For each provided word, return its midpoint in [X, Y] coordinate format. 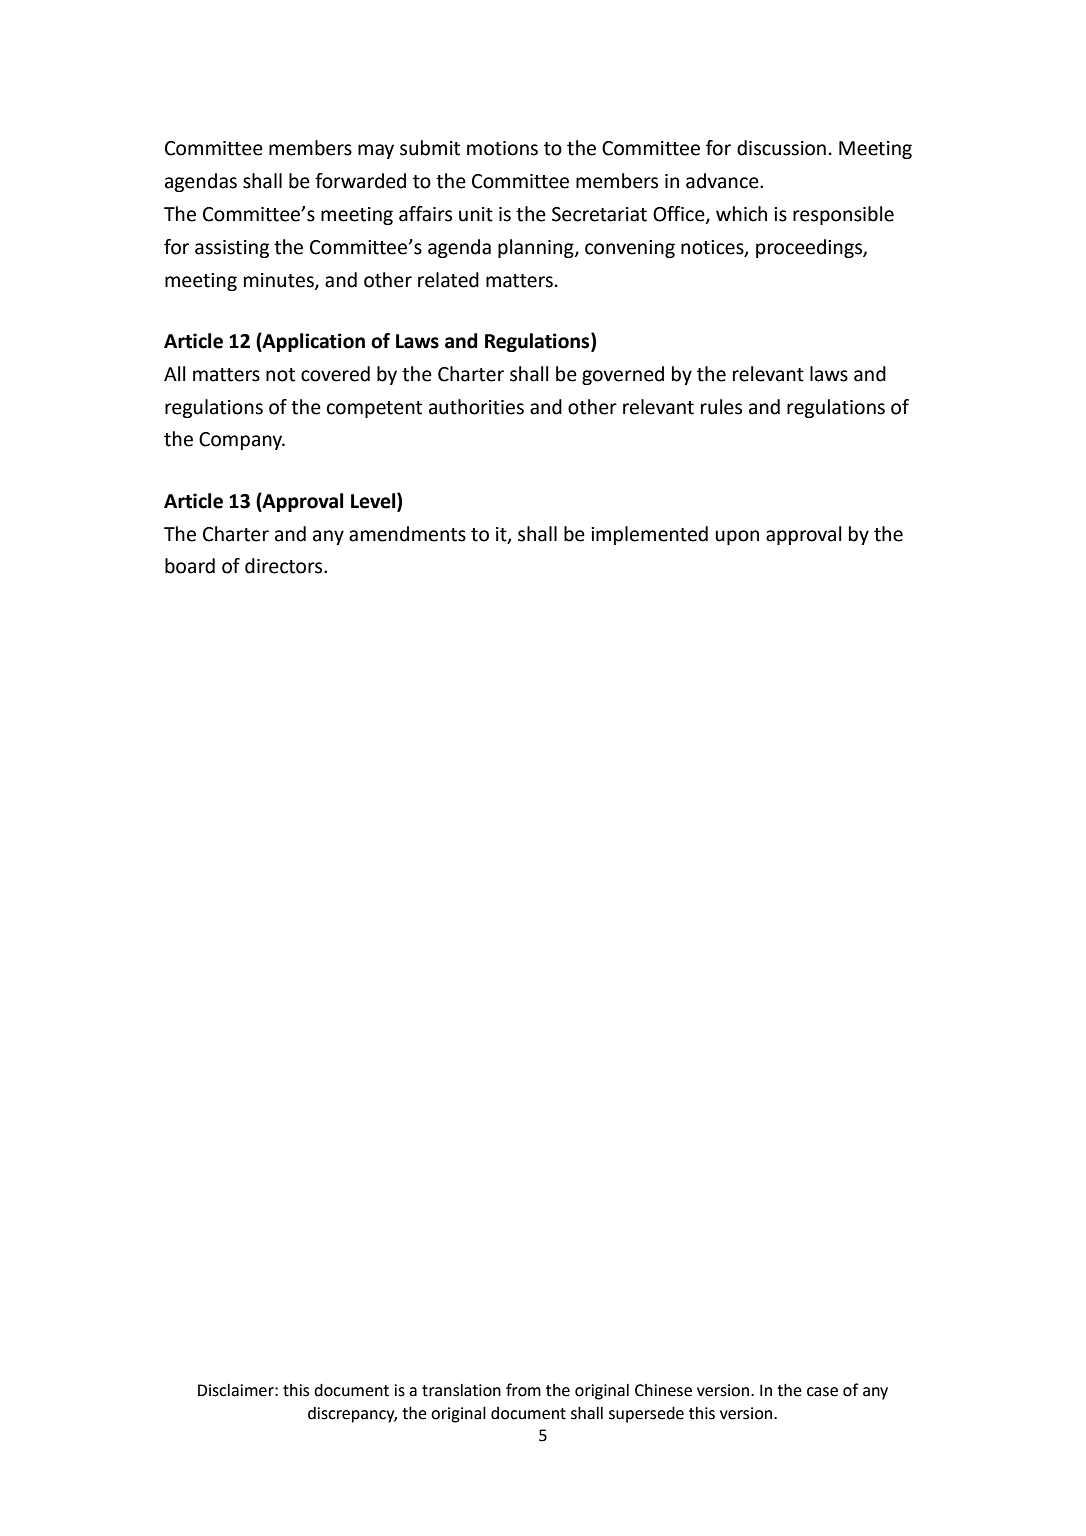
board [190, 566]
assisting [232, 249]
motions [502, 148]
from [523, 1390]
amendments [407, 534]
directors [285, 566]
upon [737, 537]
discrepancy [352, 1415]
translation [461, 1390]
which [741, 214]
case [822, 1392]
